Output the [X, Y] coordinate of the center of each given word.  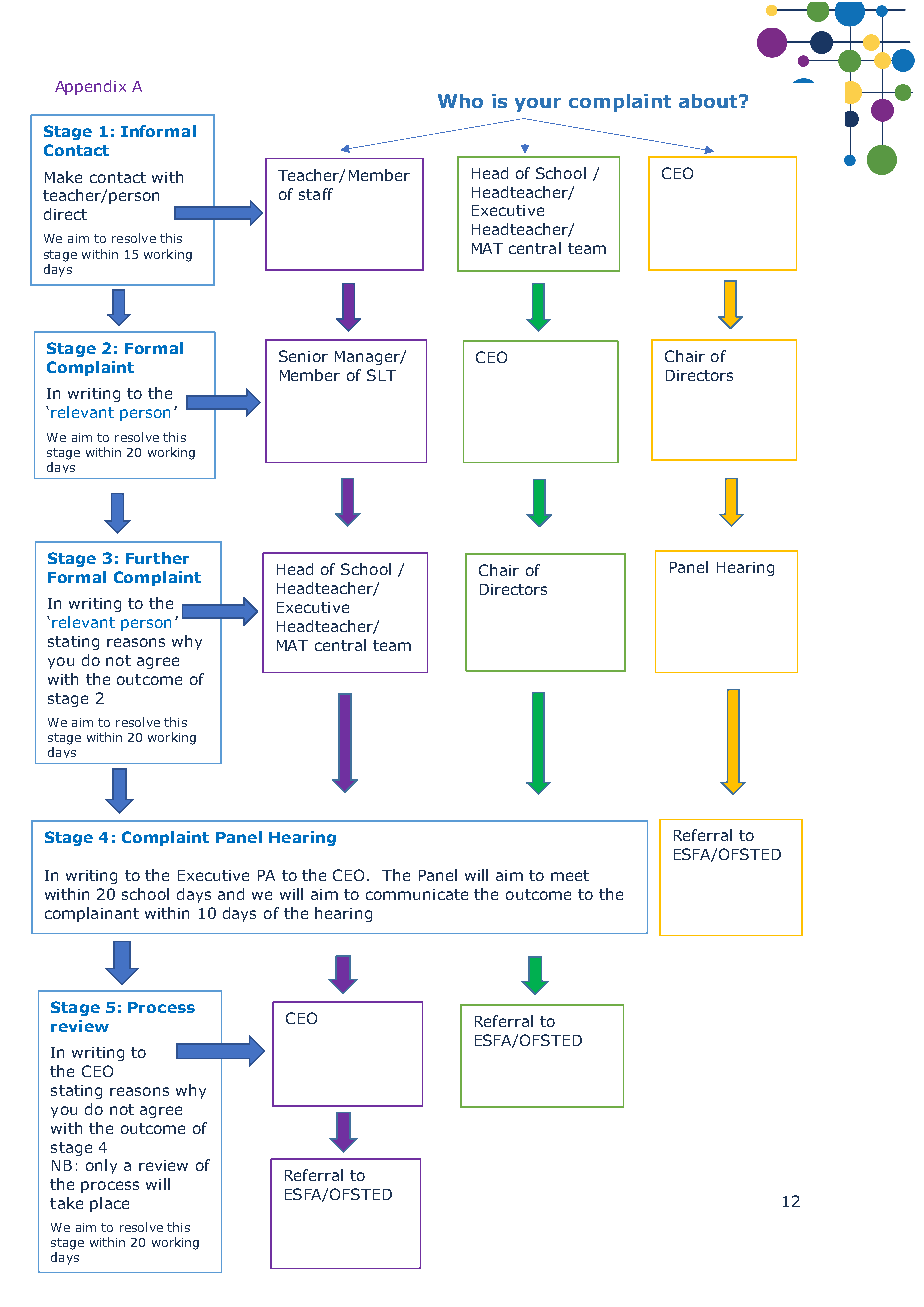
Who [460, 101]
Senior [303, 356]
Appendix [90, 87]
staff [316, 194]
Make [63, 177]
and [231, 894]
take [66, 1203]
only [101, 1166]
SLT [381, 375]
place [109, 1204]
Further [157, 558]
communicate [417, 894]
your [538, 105]
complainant [92, 914]
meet [570, 875]
